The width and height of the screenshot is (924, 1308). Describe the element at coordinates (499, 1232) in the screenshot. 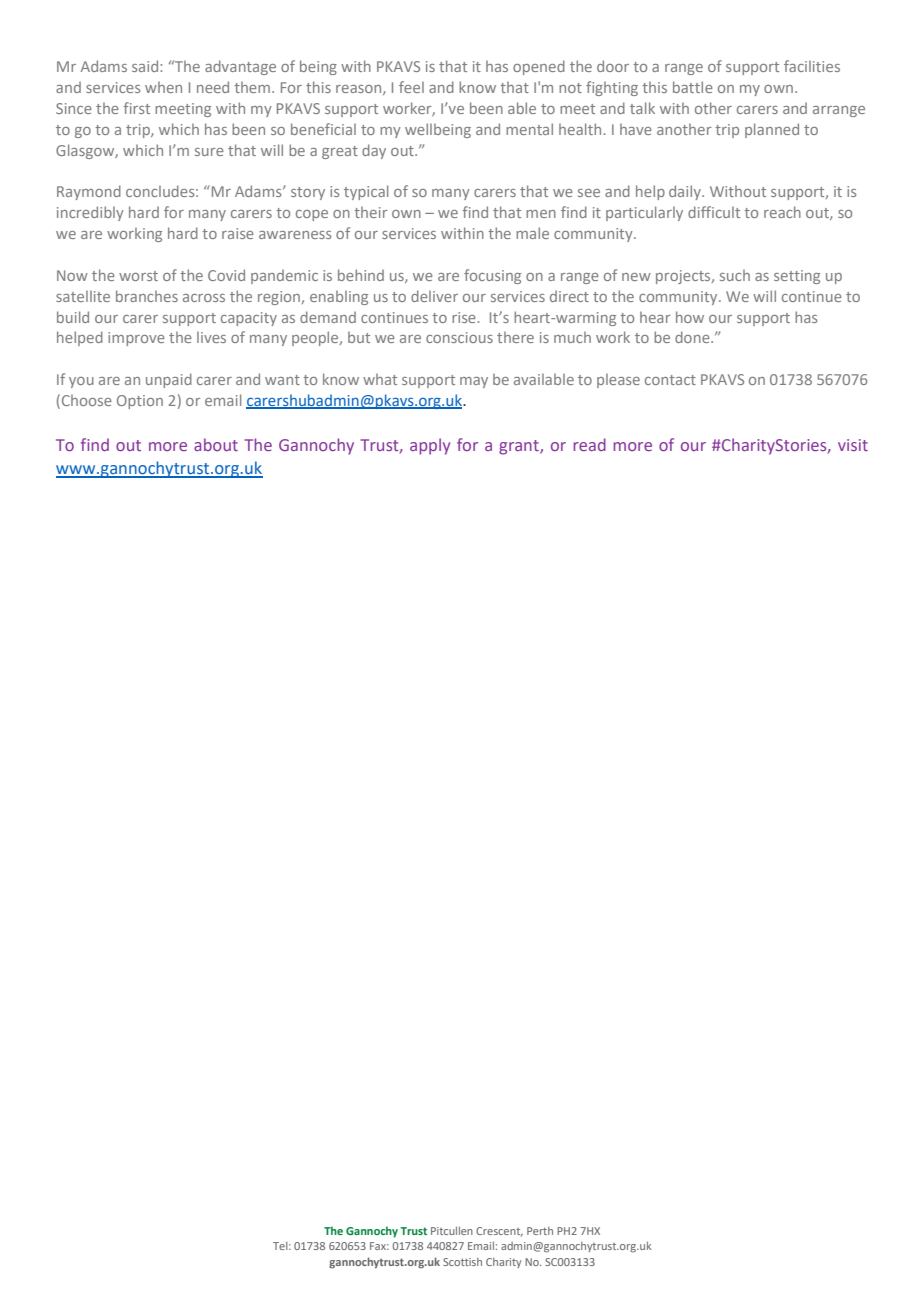

I see `Crescent` at that location.
